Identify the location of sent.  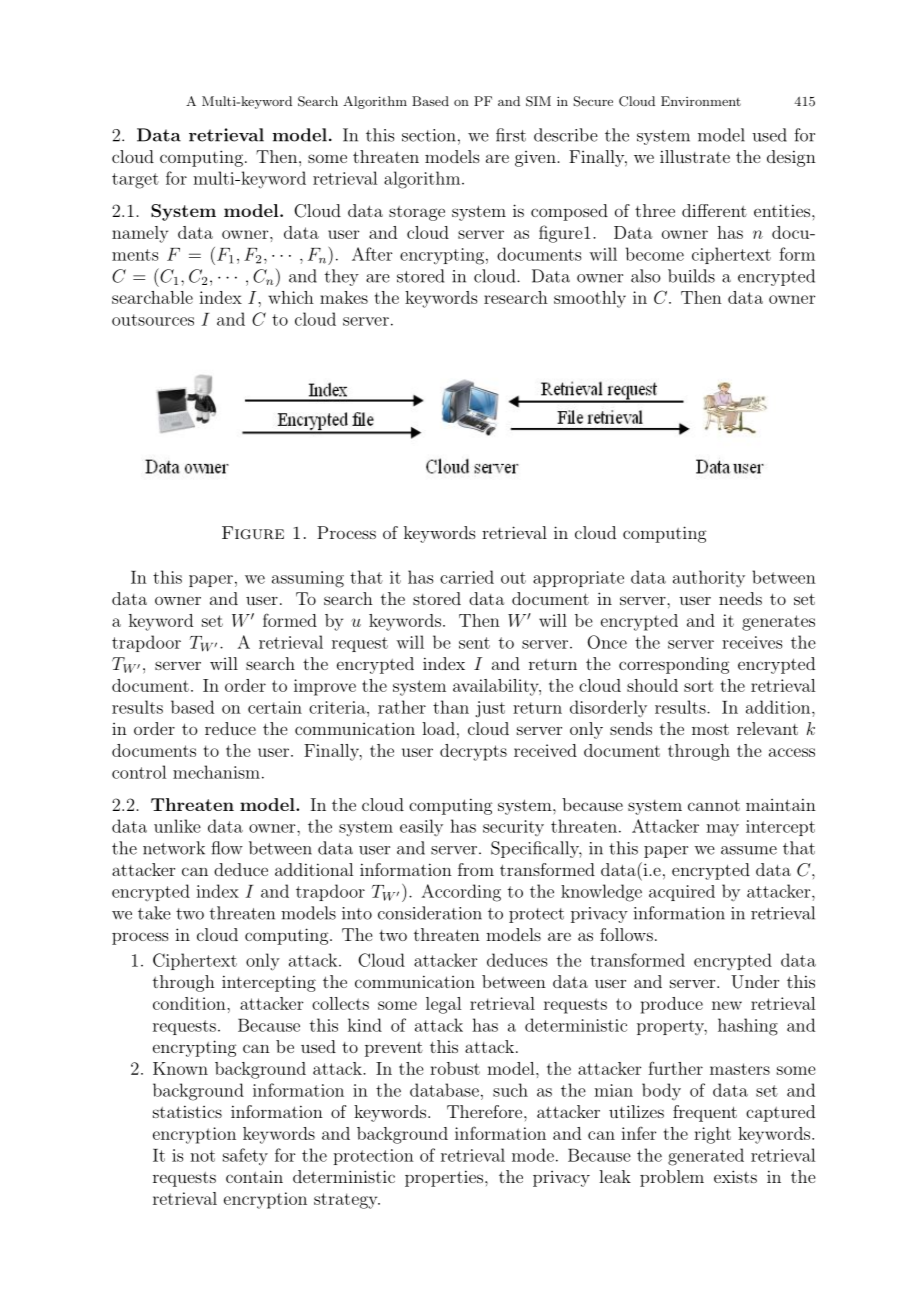
(474, 643).
